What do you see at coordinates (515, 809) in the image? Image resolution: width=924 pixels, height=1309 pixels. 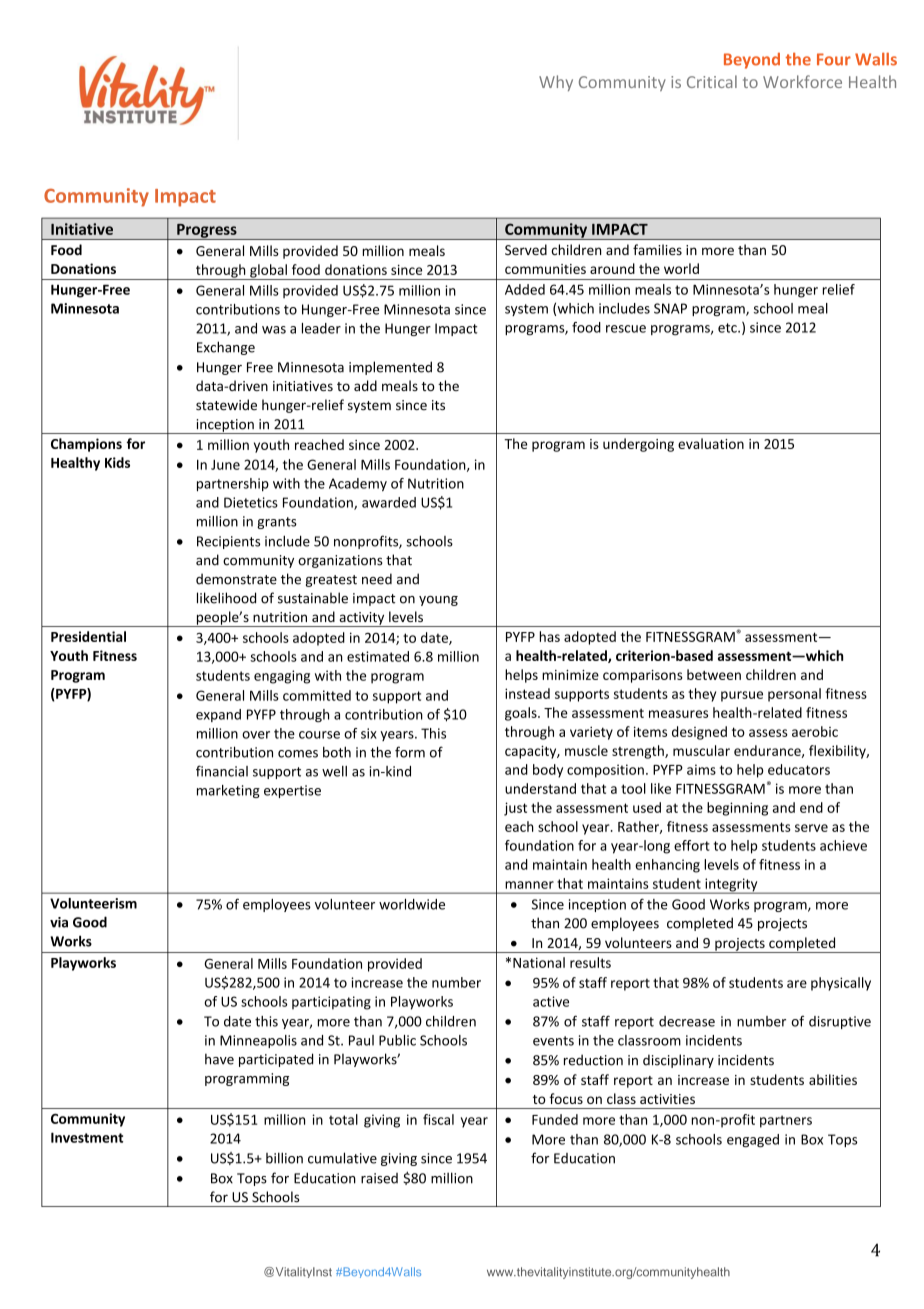 I see `just` at bounding box center [515, 809].
